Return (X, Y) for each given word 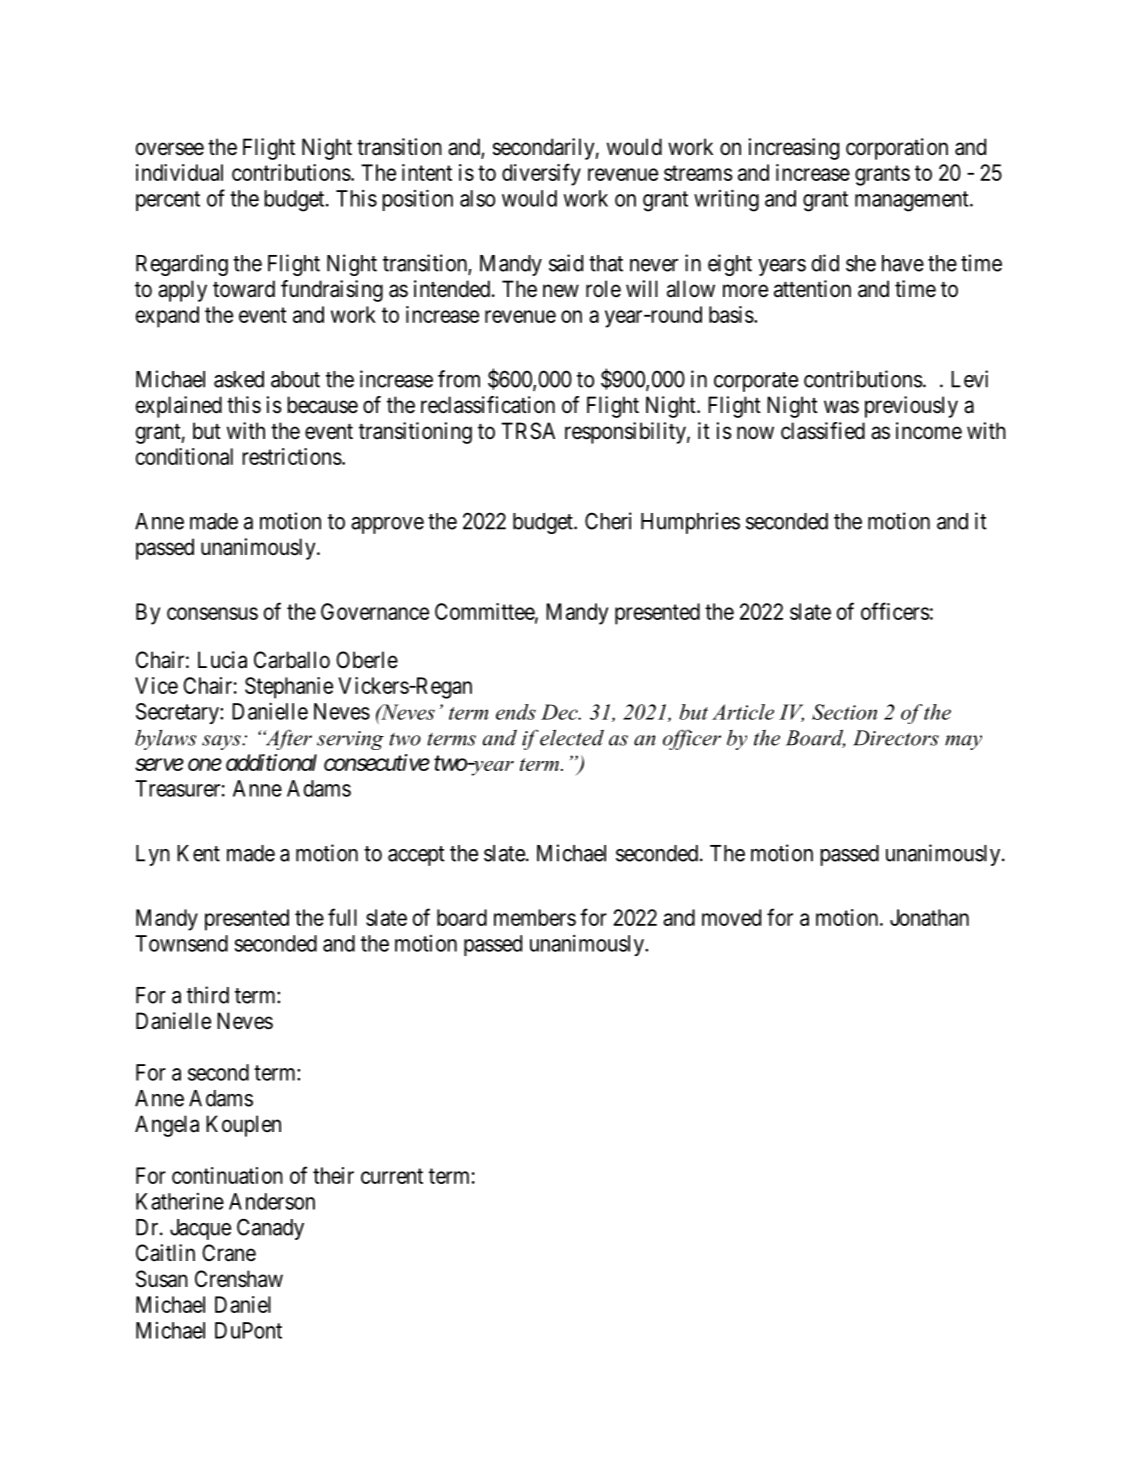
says (222, 742)
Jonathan (929, 917)
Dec (560, 712)
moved (731, 917)
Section (844, 712)
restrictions (292, 456)
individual (179, 172)
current (392, 1176)
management (913, 201)
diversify (541, 174)
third (208, 995)
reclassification (488, 405)
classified (823, 431)
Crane (229, 1253)
